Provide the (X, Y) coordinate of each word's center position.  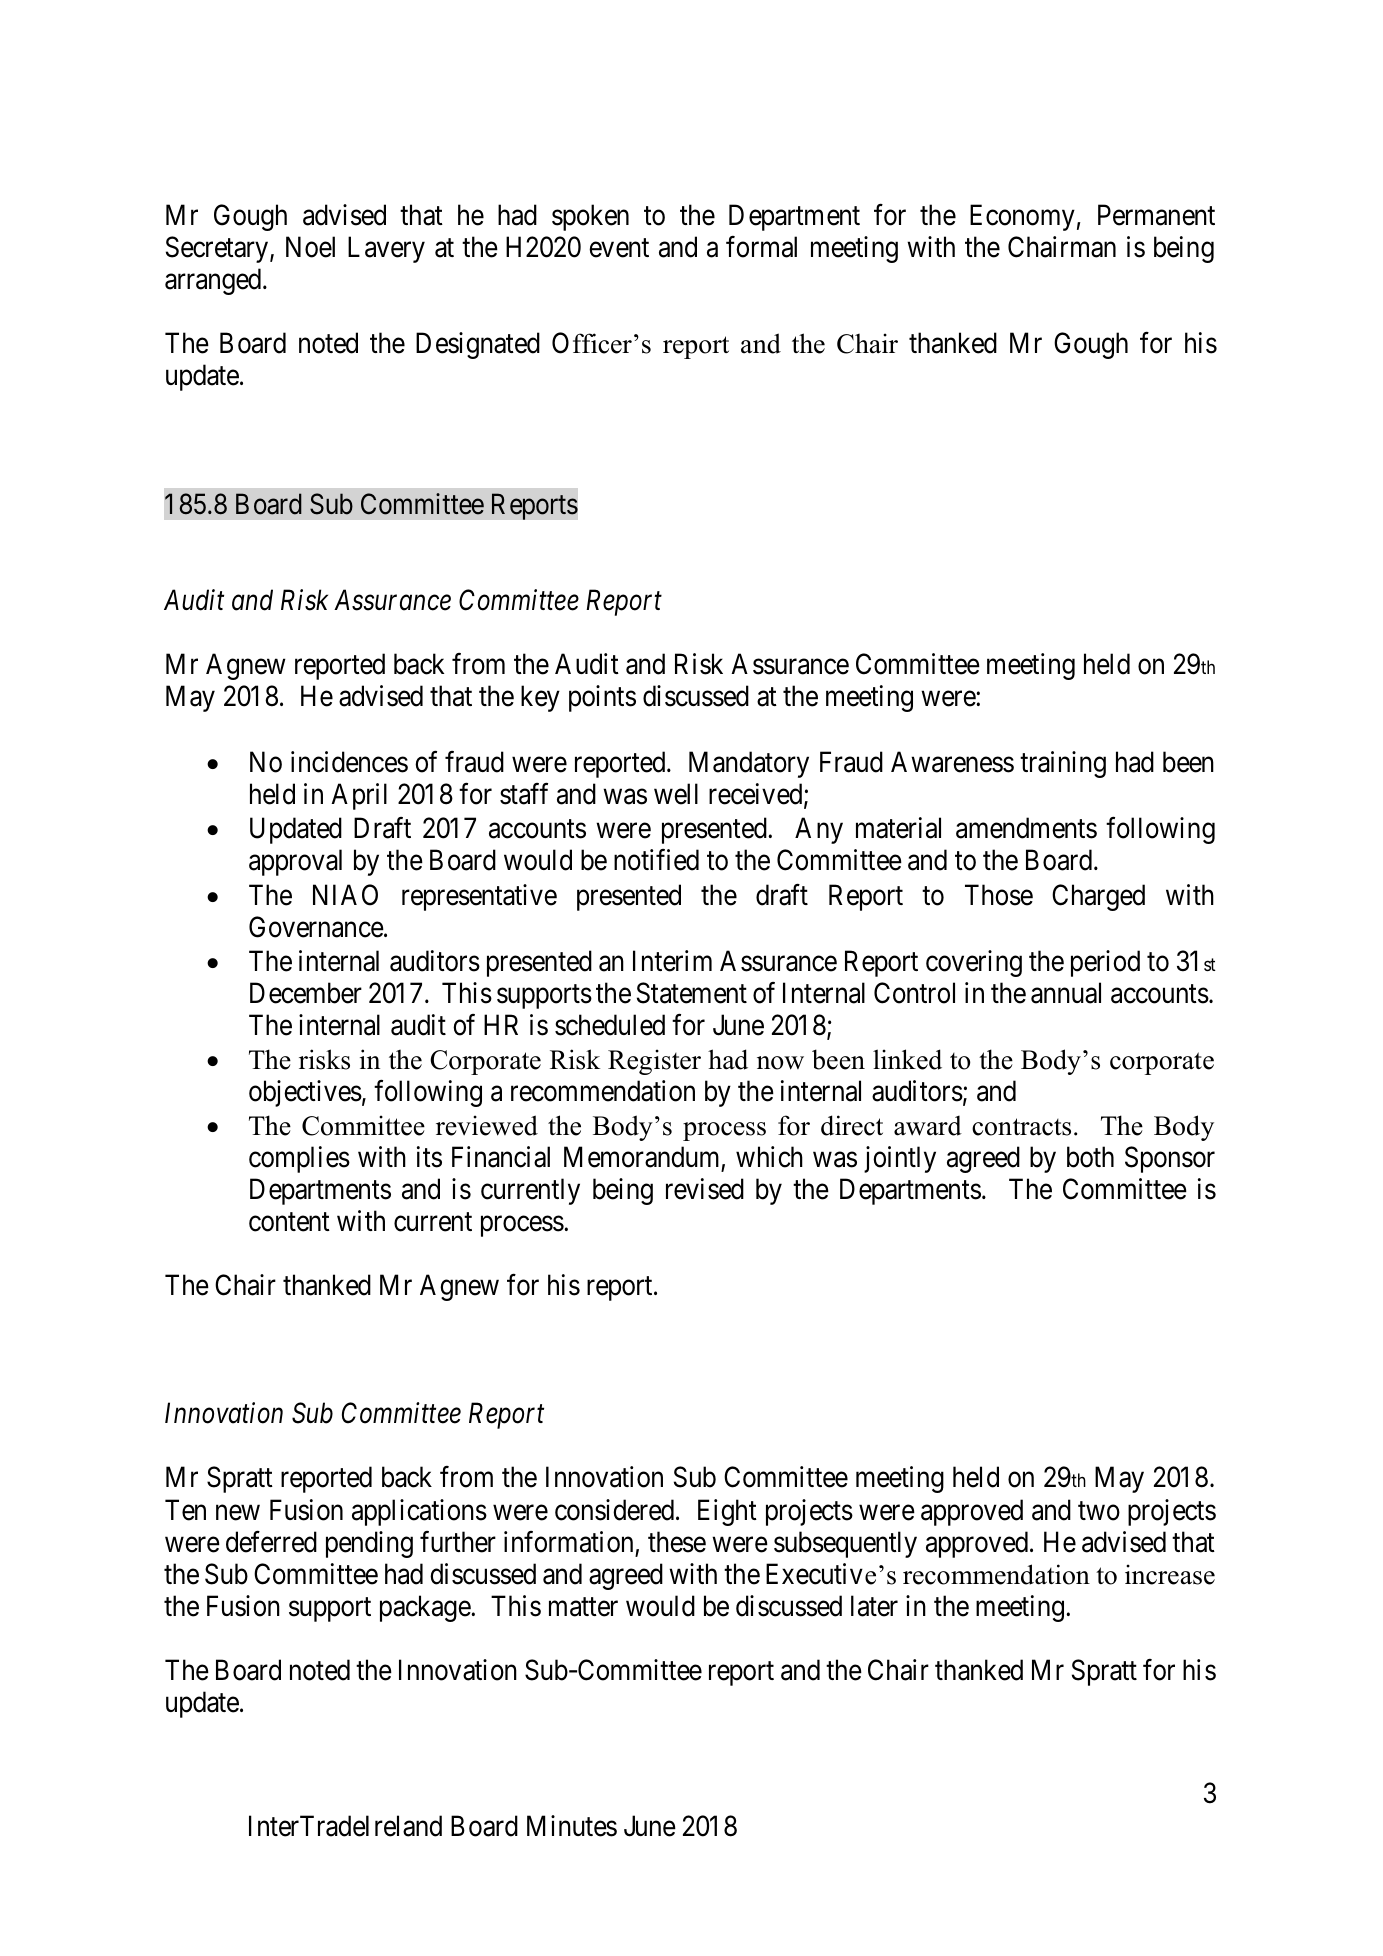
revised (705, 1189)
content (289, 1222)
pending (369, 1544)
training (1063, 764)
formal (761, 247)
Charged (1098, 897)
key (540, 698)
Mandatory (749, 764)
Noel (310, 247)
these (677, 1542)
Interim (672, 961)
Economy (1022, 217)
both (1090, 1157)
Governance (316, 927)
